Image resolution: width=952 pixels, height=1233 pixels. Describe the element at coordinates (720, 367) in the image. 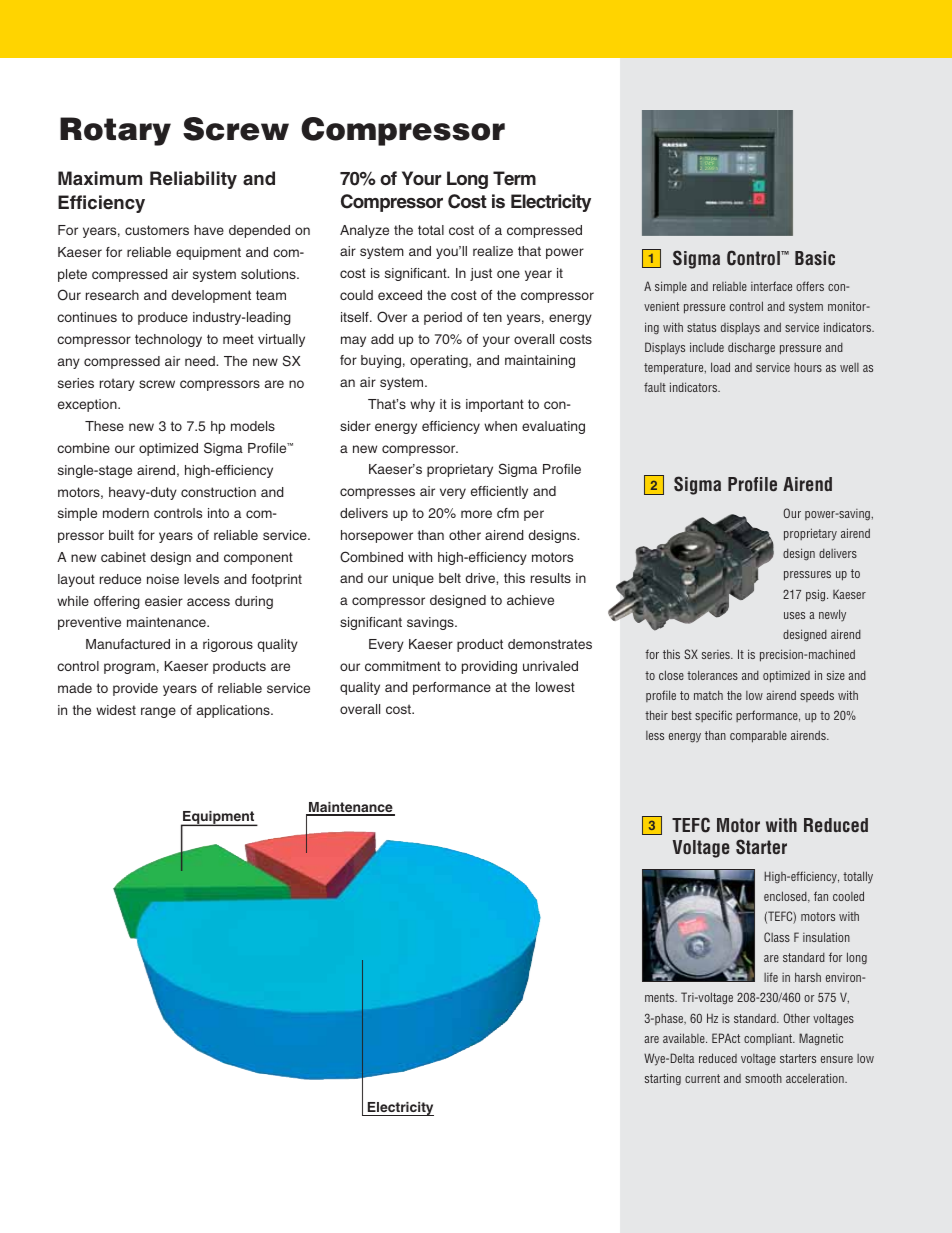

I see `load` at that location.
